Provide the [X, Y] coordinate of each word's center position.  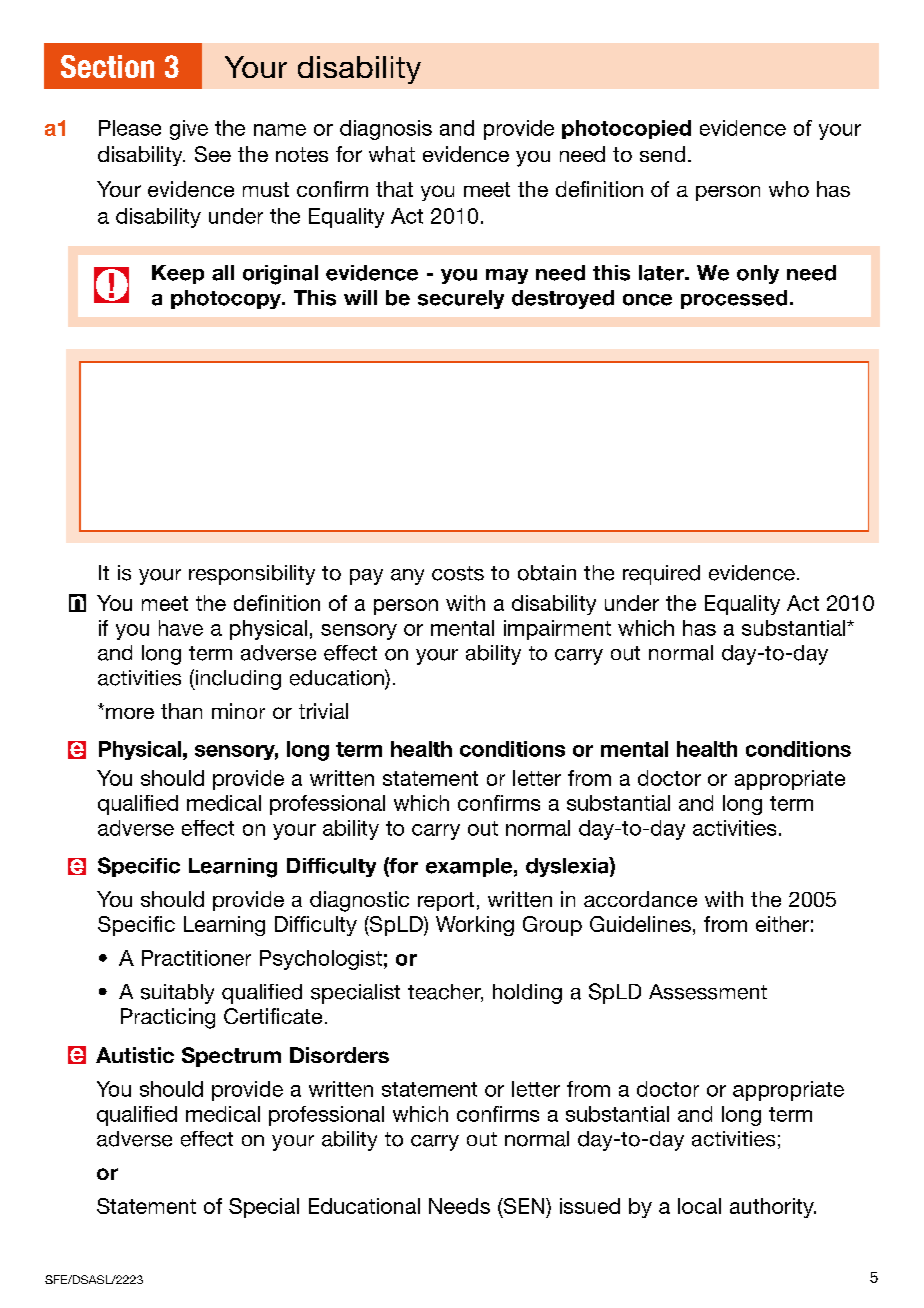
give [189, 130]
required [661, 575]
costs [458, 573]
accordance [640, 899]
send [662, 154]
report [446, 901]
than [181, 711]
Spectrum [231, 1057]
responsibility [252, 575]
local [699, 1206]
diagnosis [386, 130]
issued [590, 1206]
